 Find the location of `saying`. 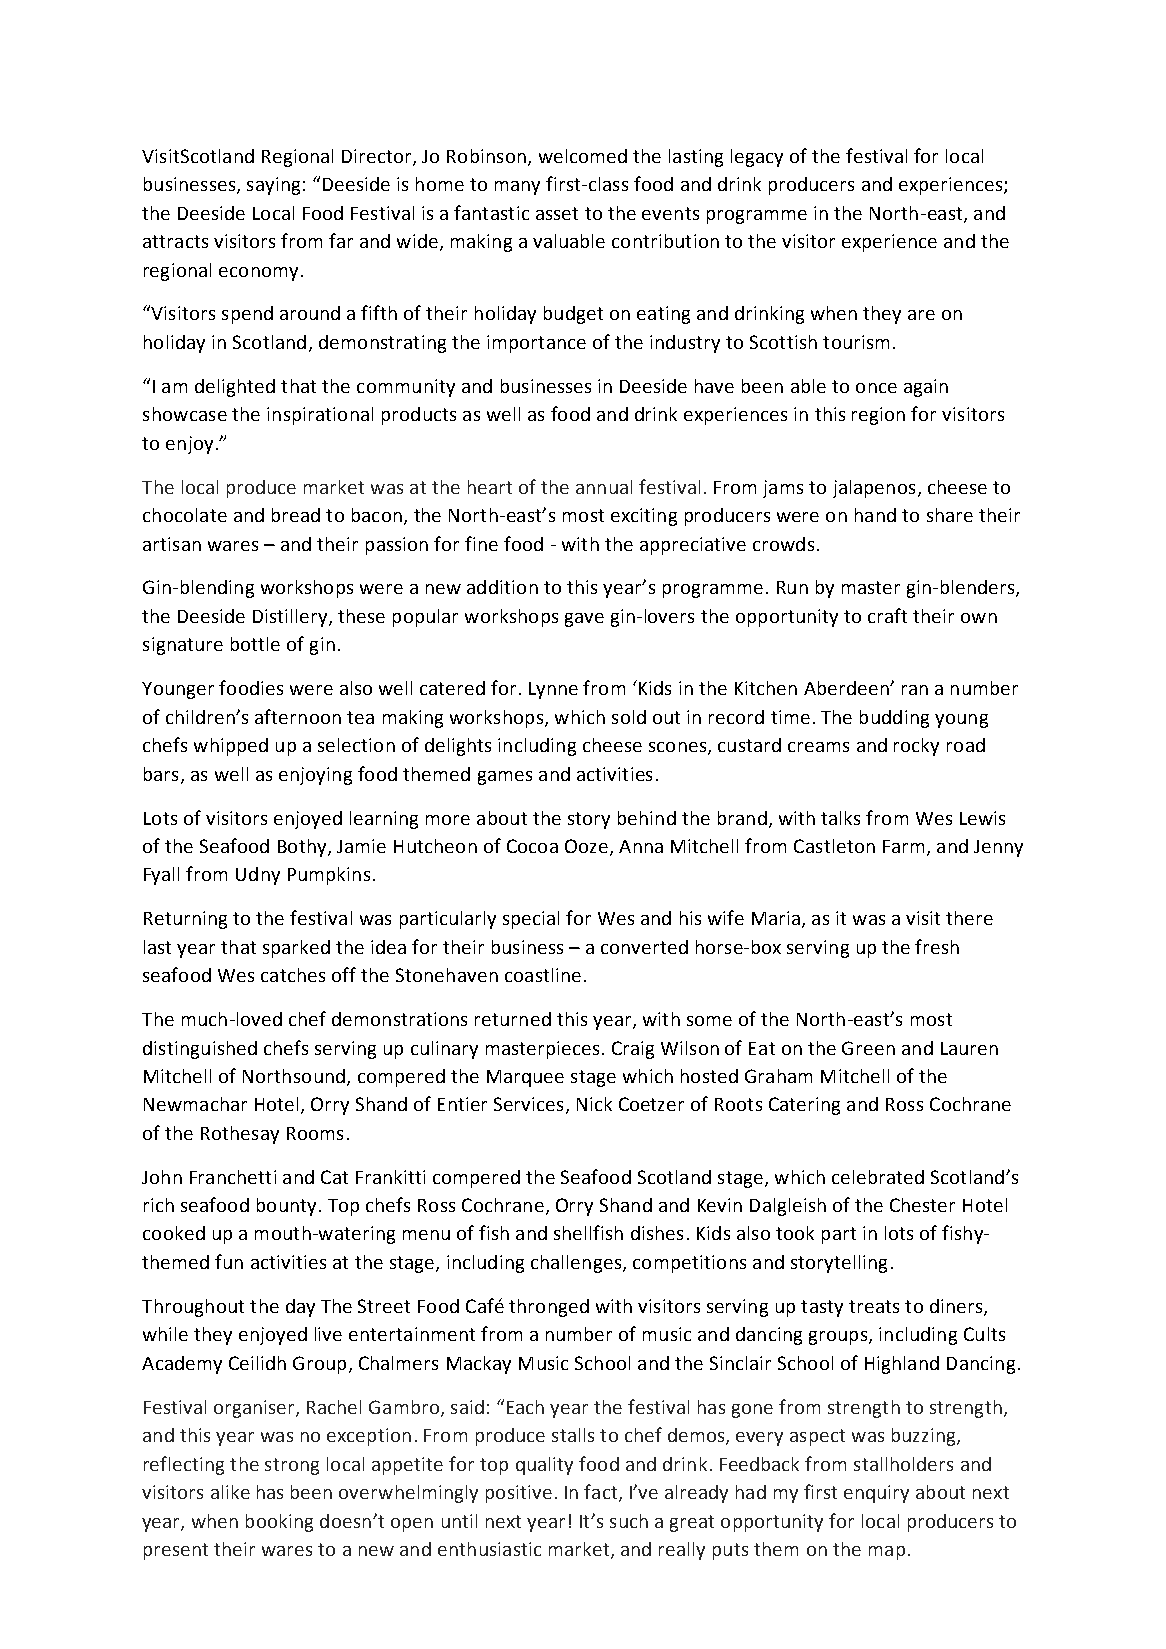

saying is located at coordinates (273, 186).
